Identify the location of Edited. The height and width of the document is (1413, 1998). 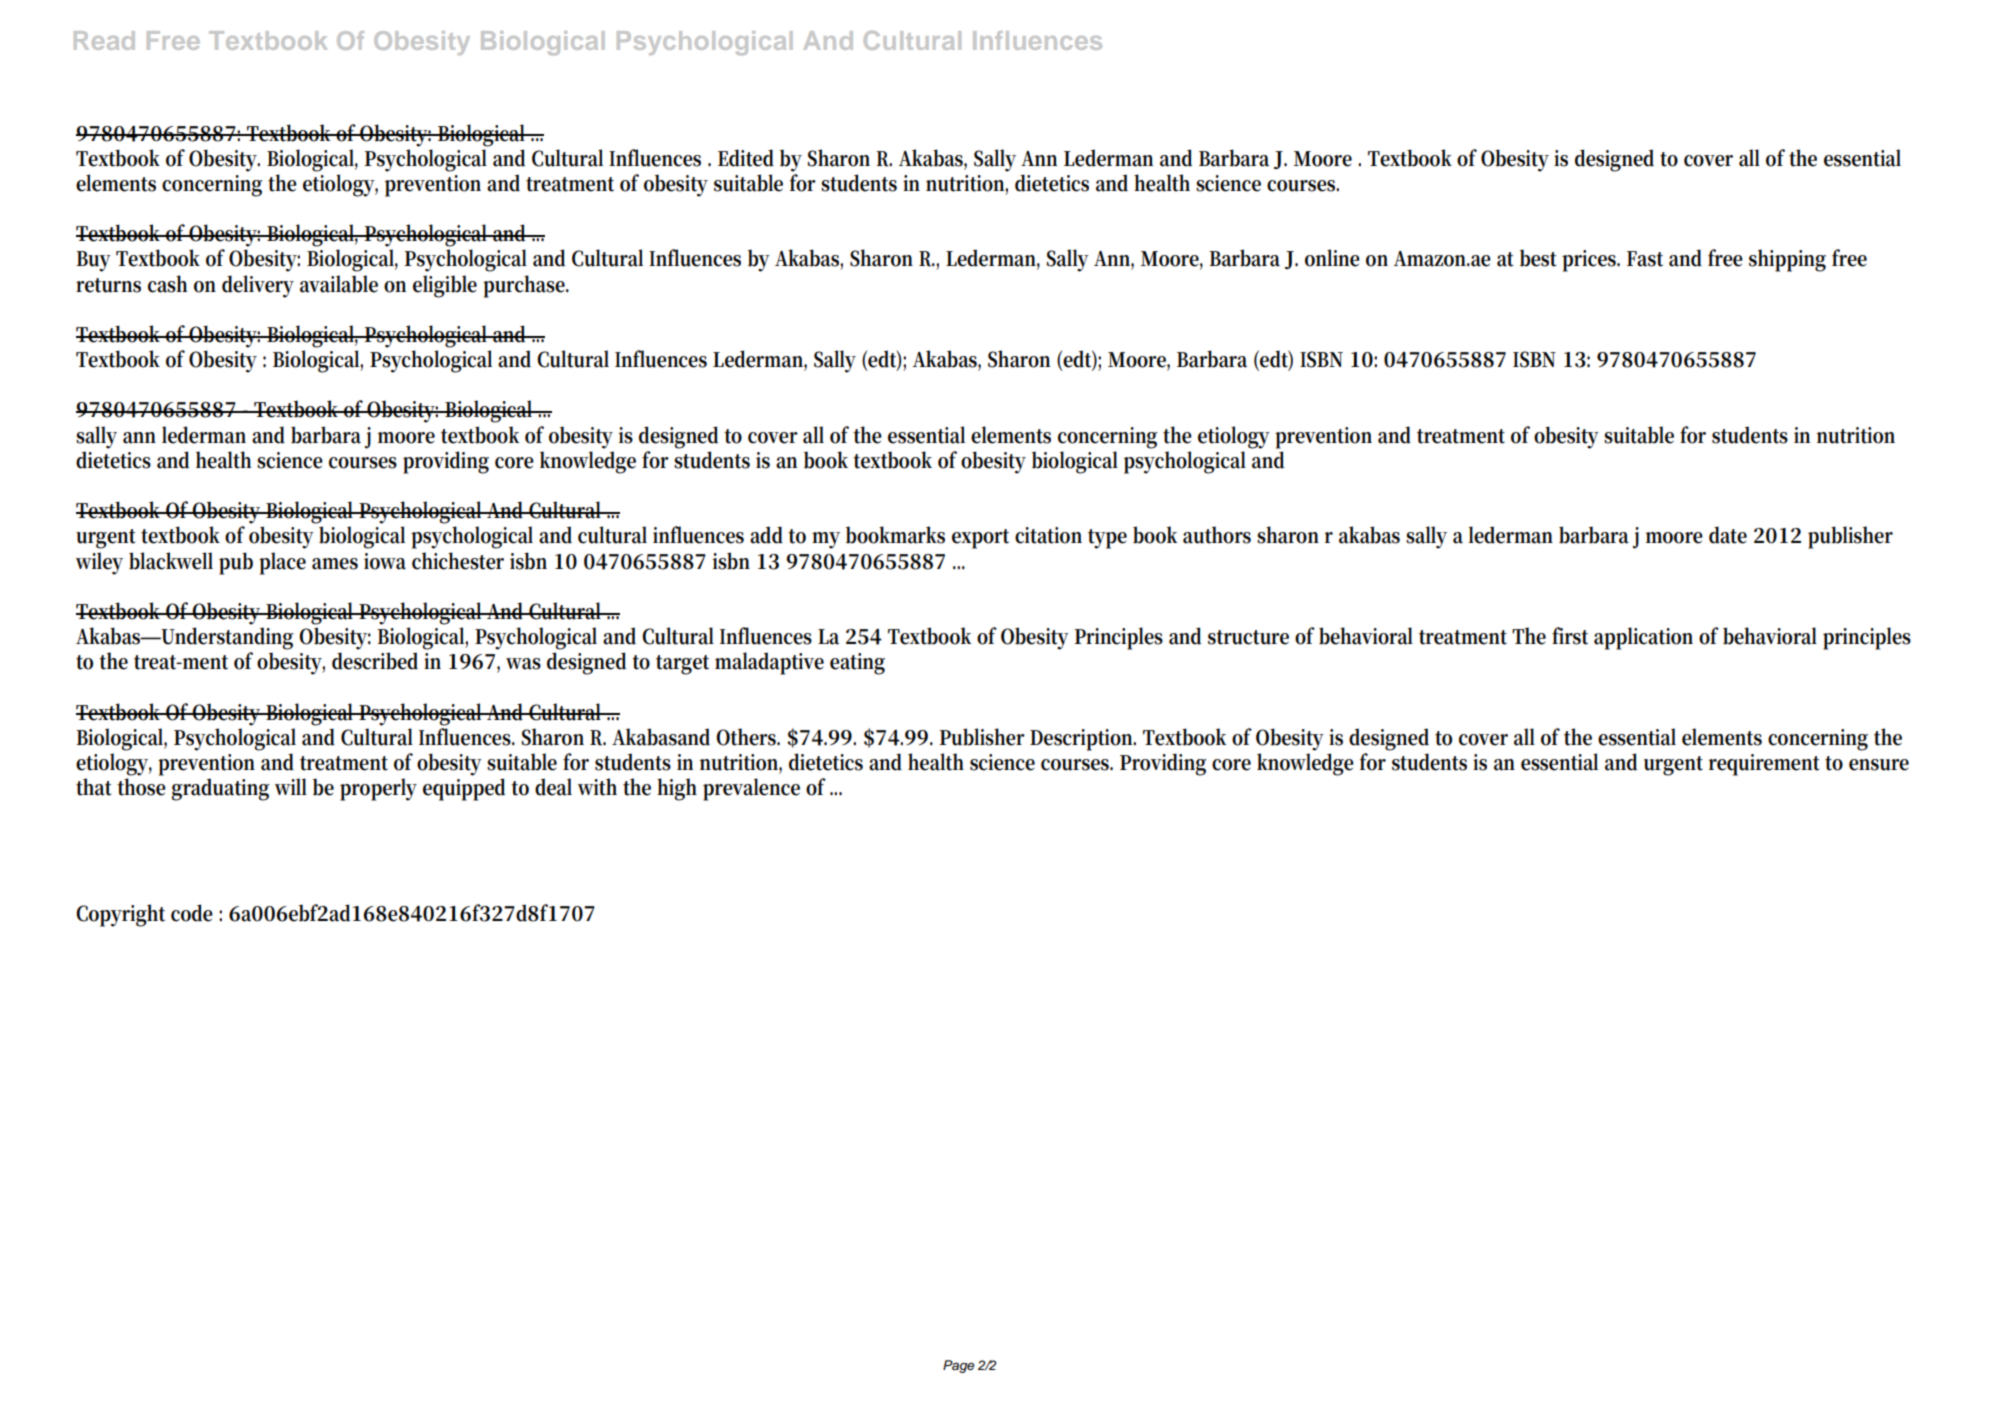
(746, 158).
